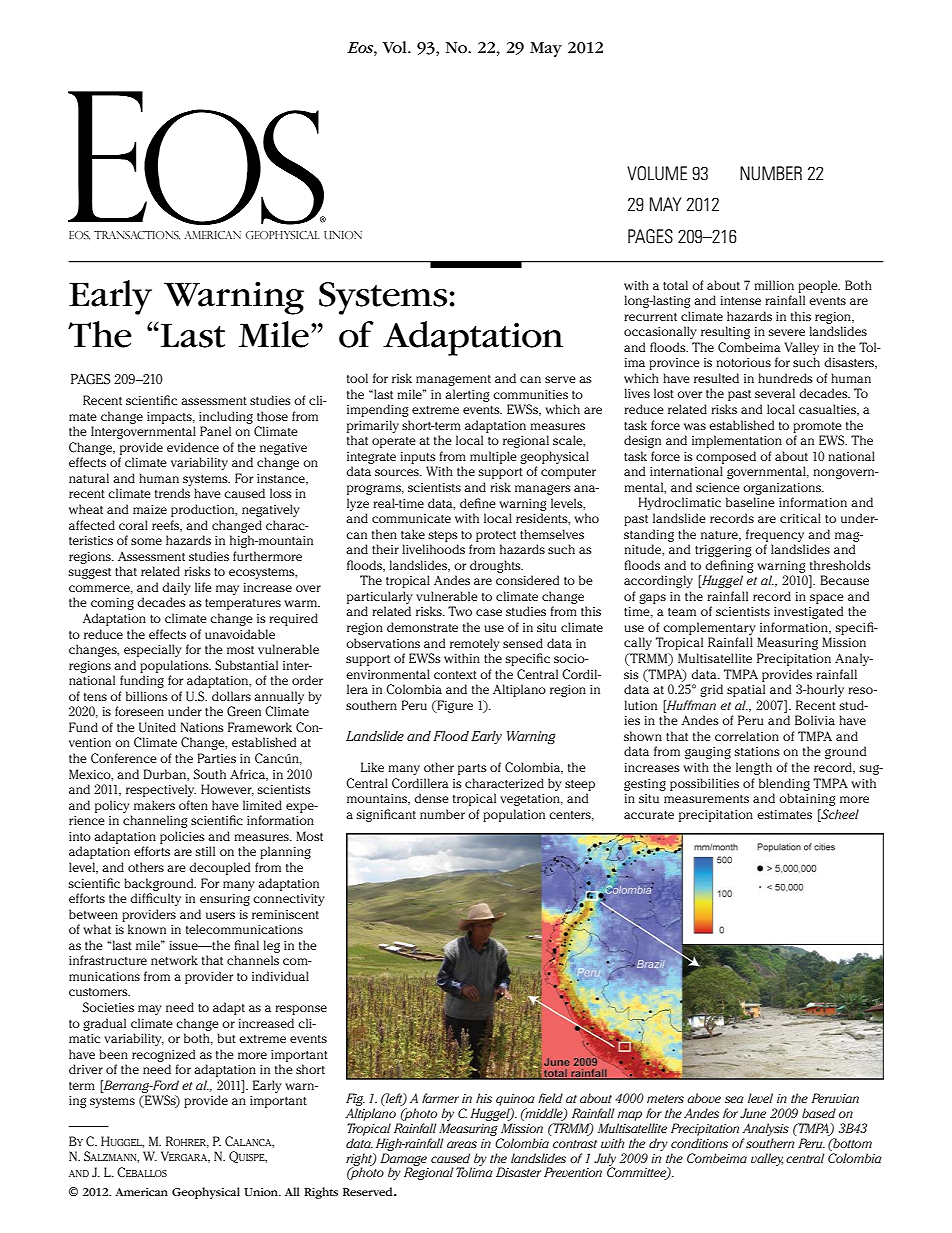 This image has height=1233, width=952. What do you see at coordinates (774, 285) in the image?
I see `million` at bounding box center [774, 285].
